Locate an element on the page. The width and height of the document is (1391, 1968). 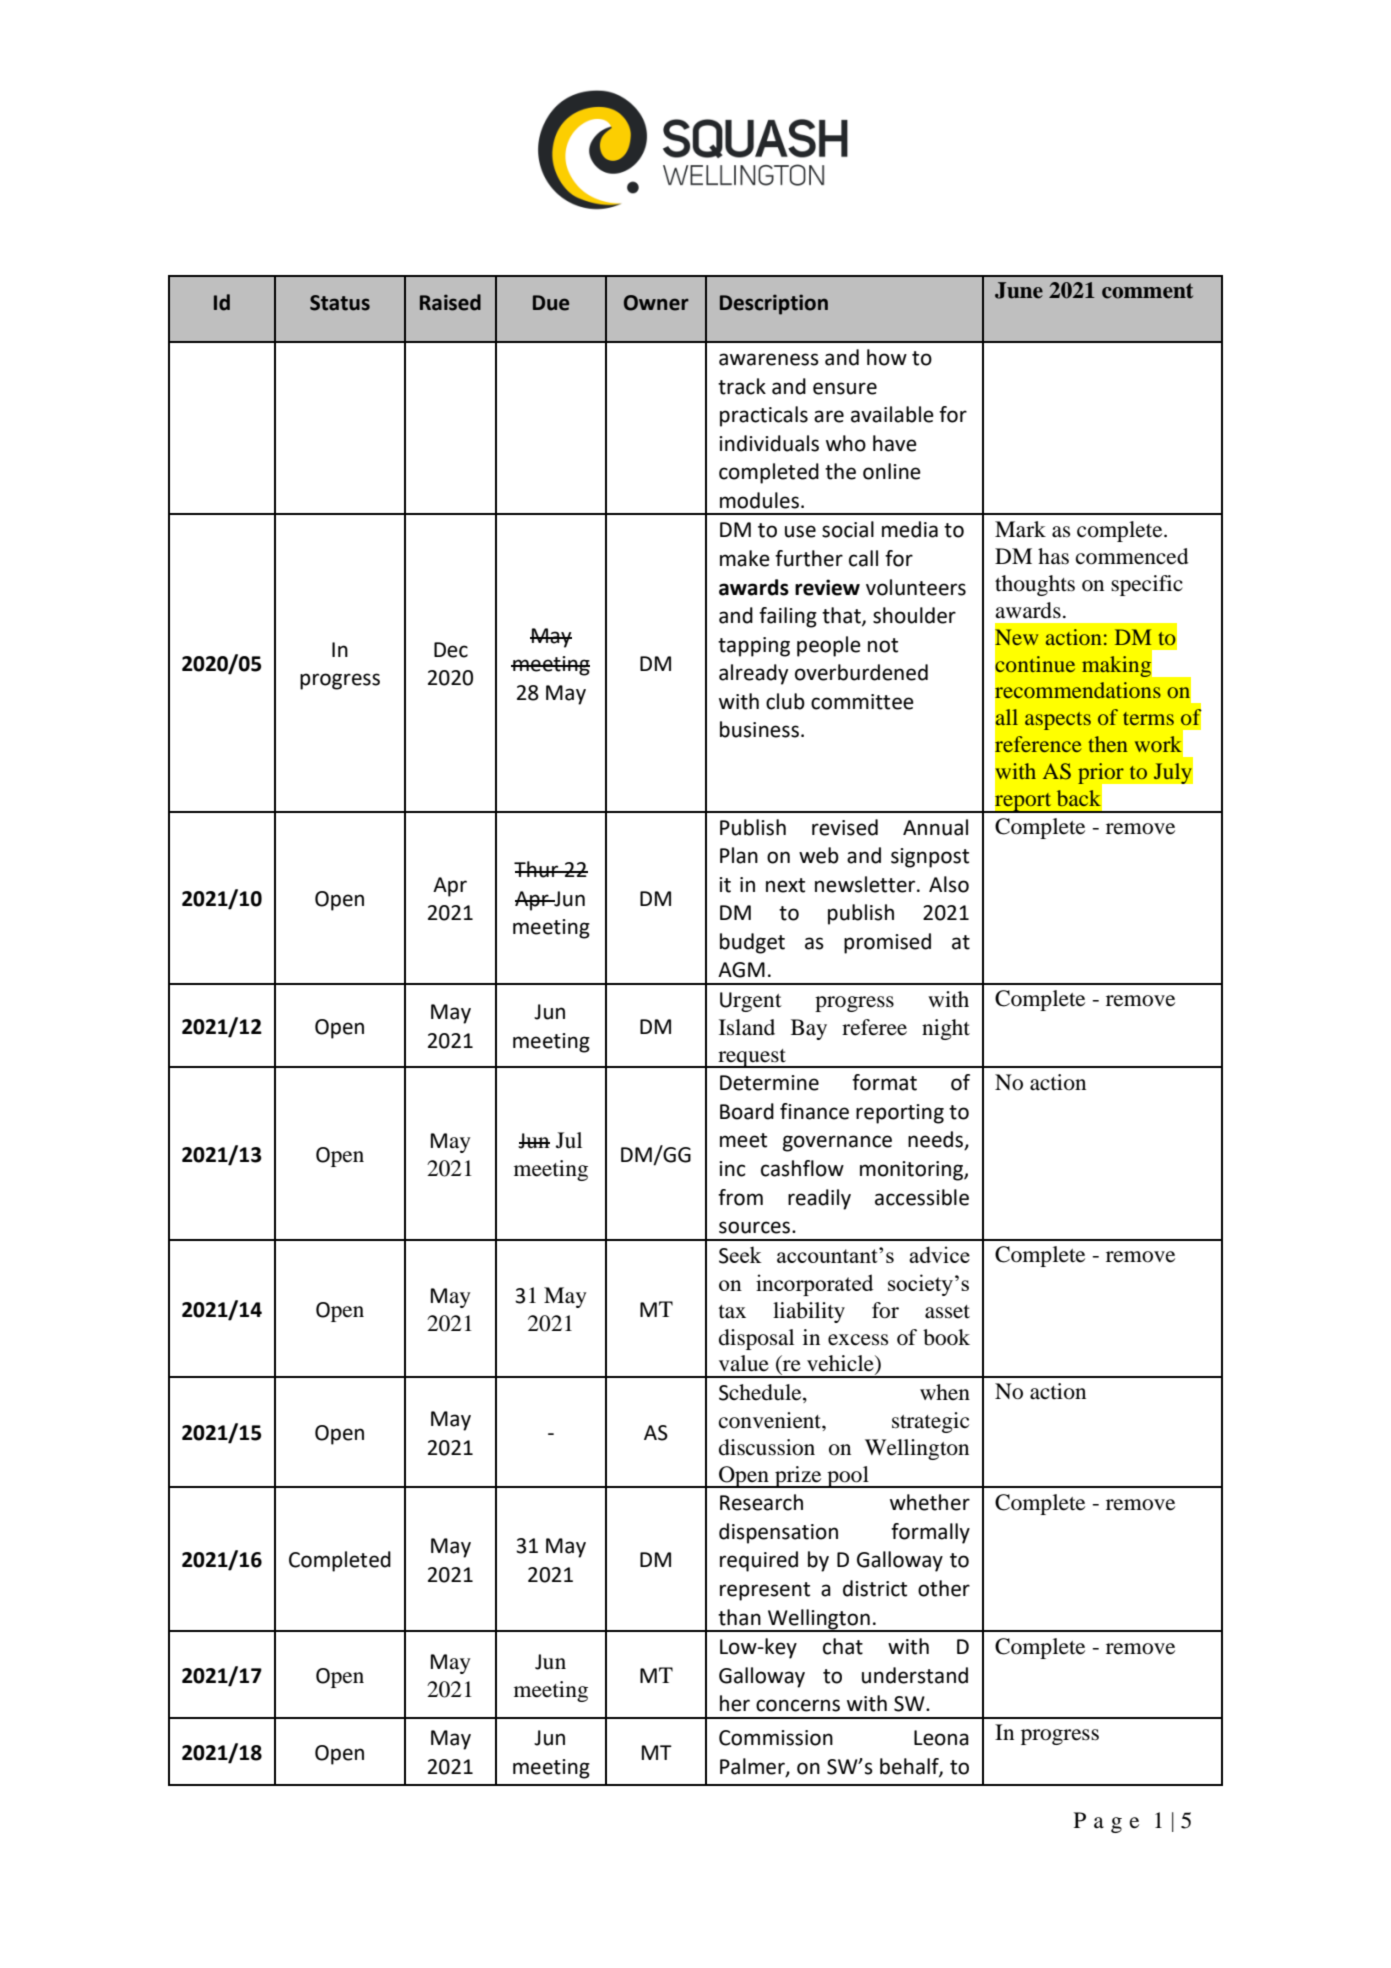
June is located at coordinates (1019, 290).
